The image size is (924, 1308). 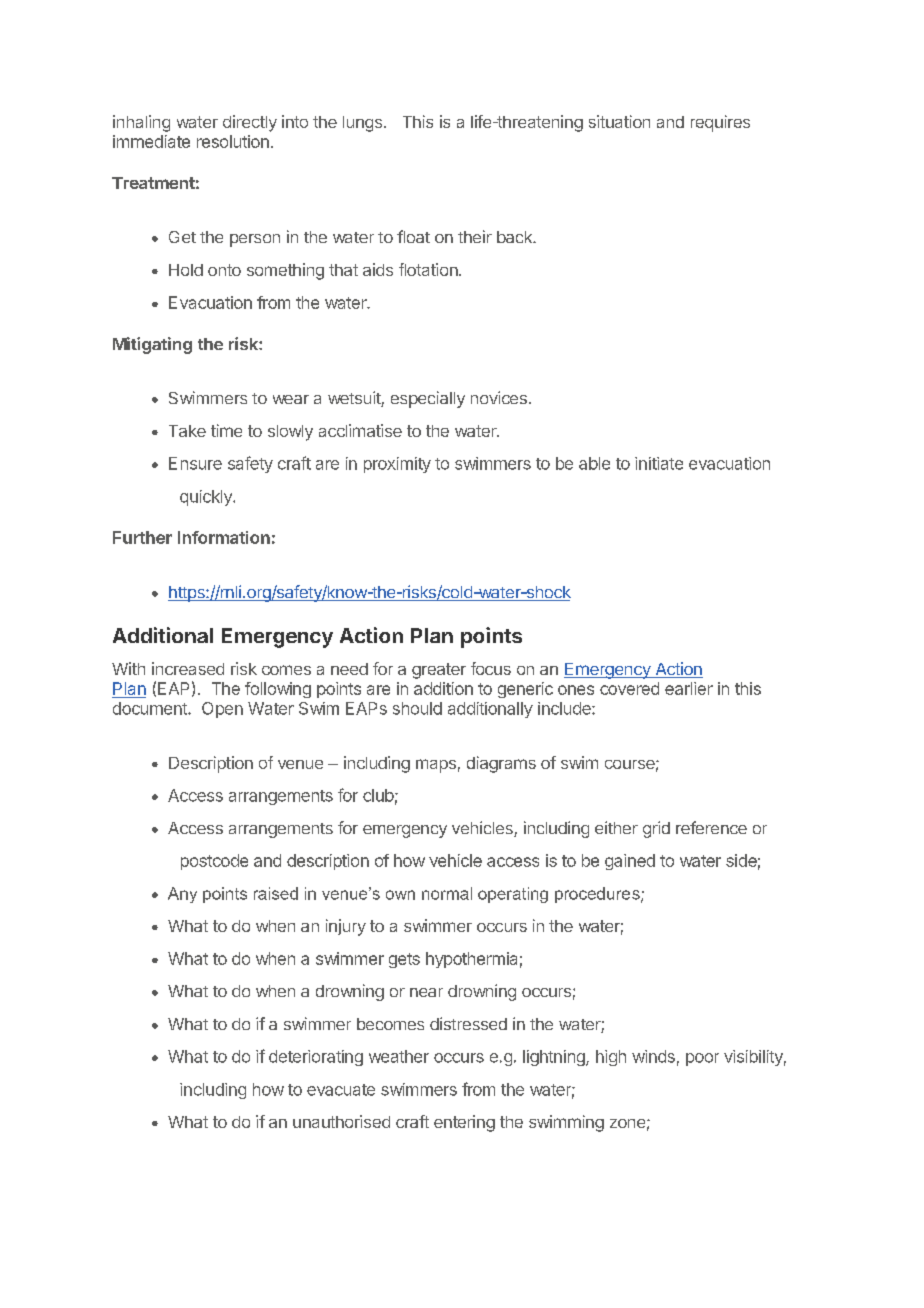 I want to click on lungs, so click(x=362, y=124).
